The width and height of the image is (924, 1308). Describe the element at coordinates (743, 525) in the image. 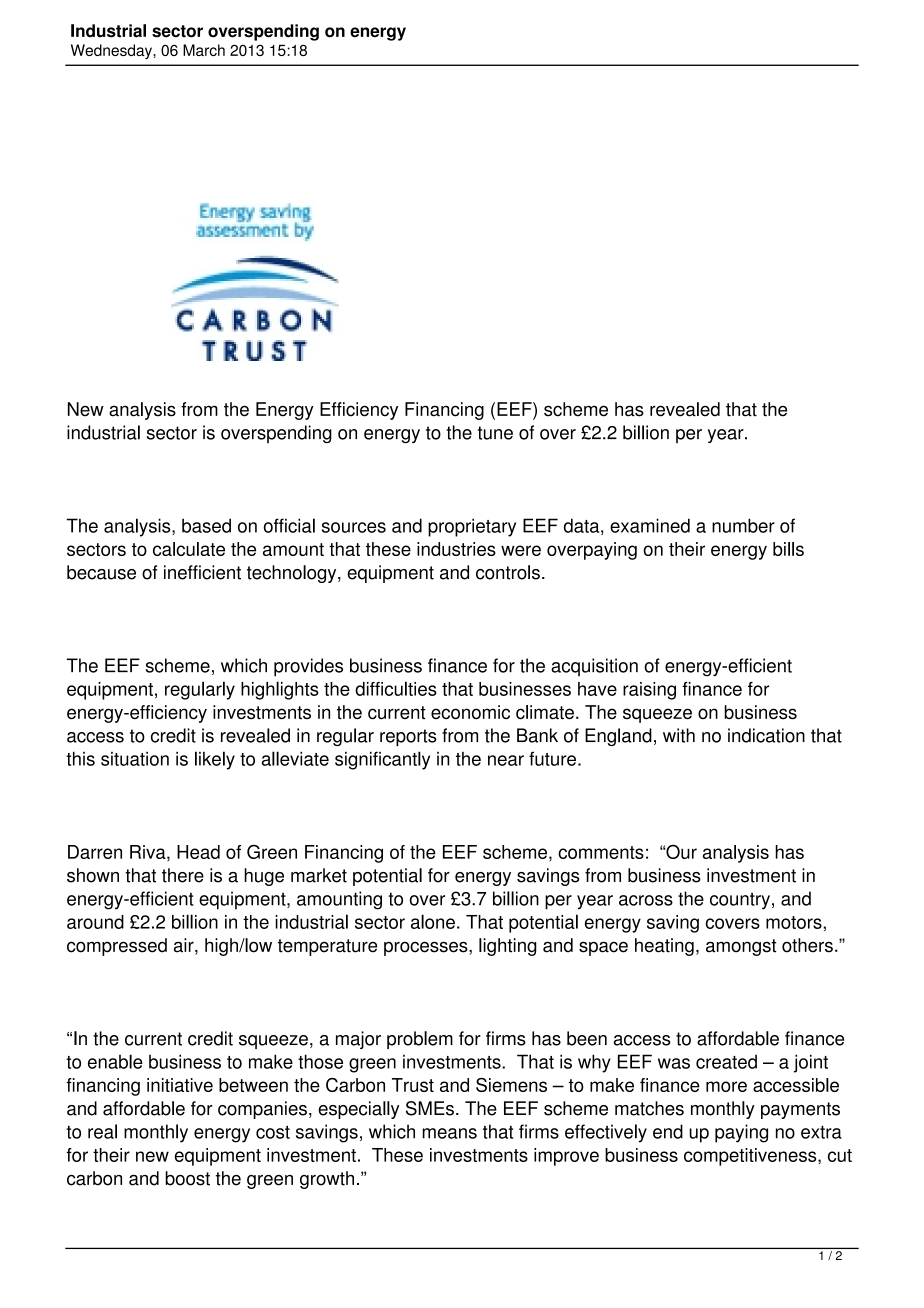

I see `number` at that location.
